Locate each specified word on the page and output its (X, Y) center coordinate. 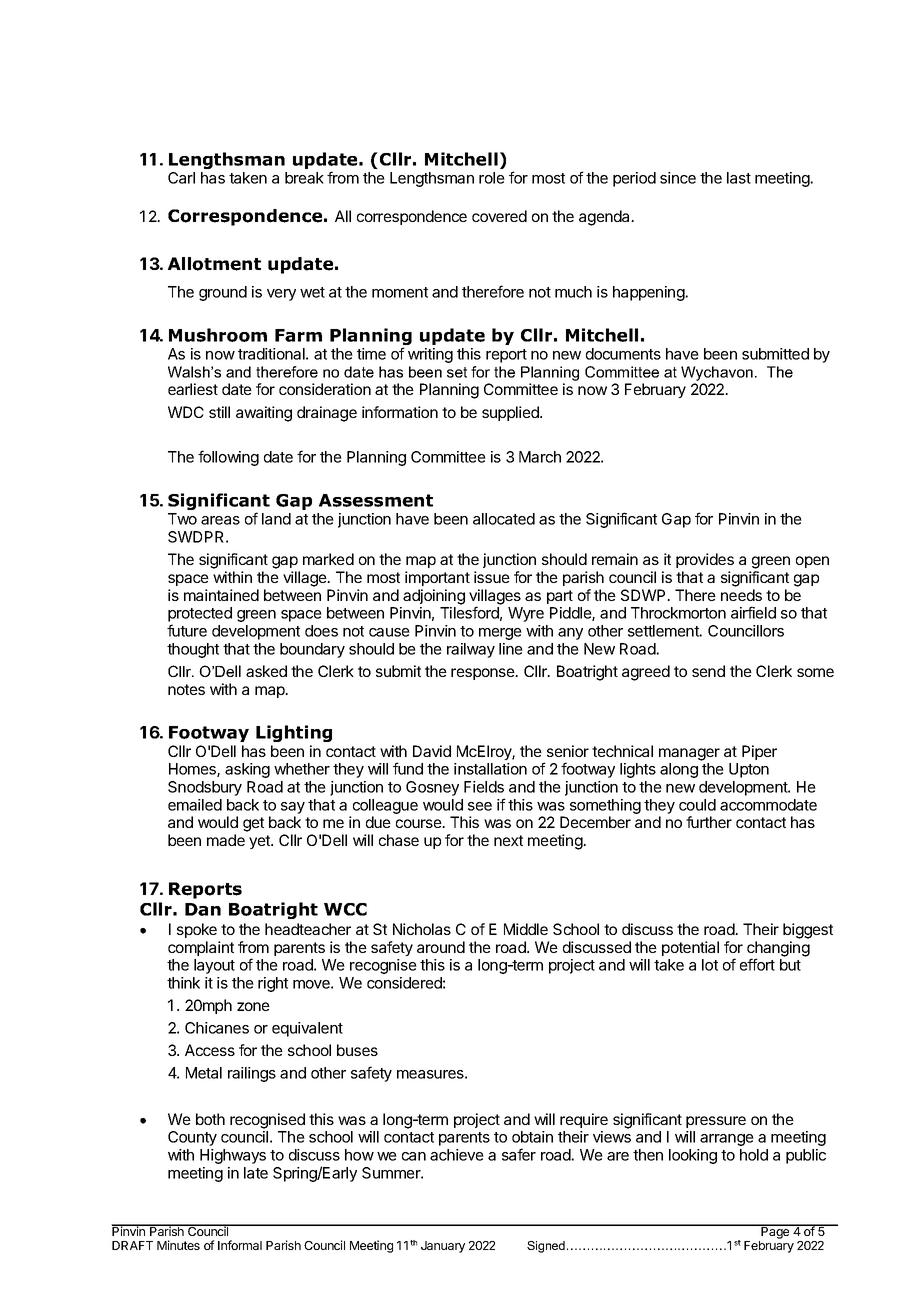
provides (705, 560)
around (441, 947)
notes (186, 689)
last (739, 178)
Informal (240, 1245)
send (708, 671)
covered (499, 216)
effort (757, 964)
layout (214, 966)
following (228, 458)
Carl (181, 178)
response (484, 674)
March (540, 457)
